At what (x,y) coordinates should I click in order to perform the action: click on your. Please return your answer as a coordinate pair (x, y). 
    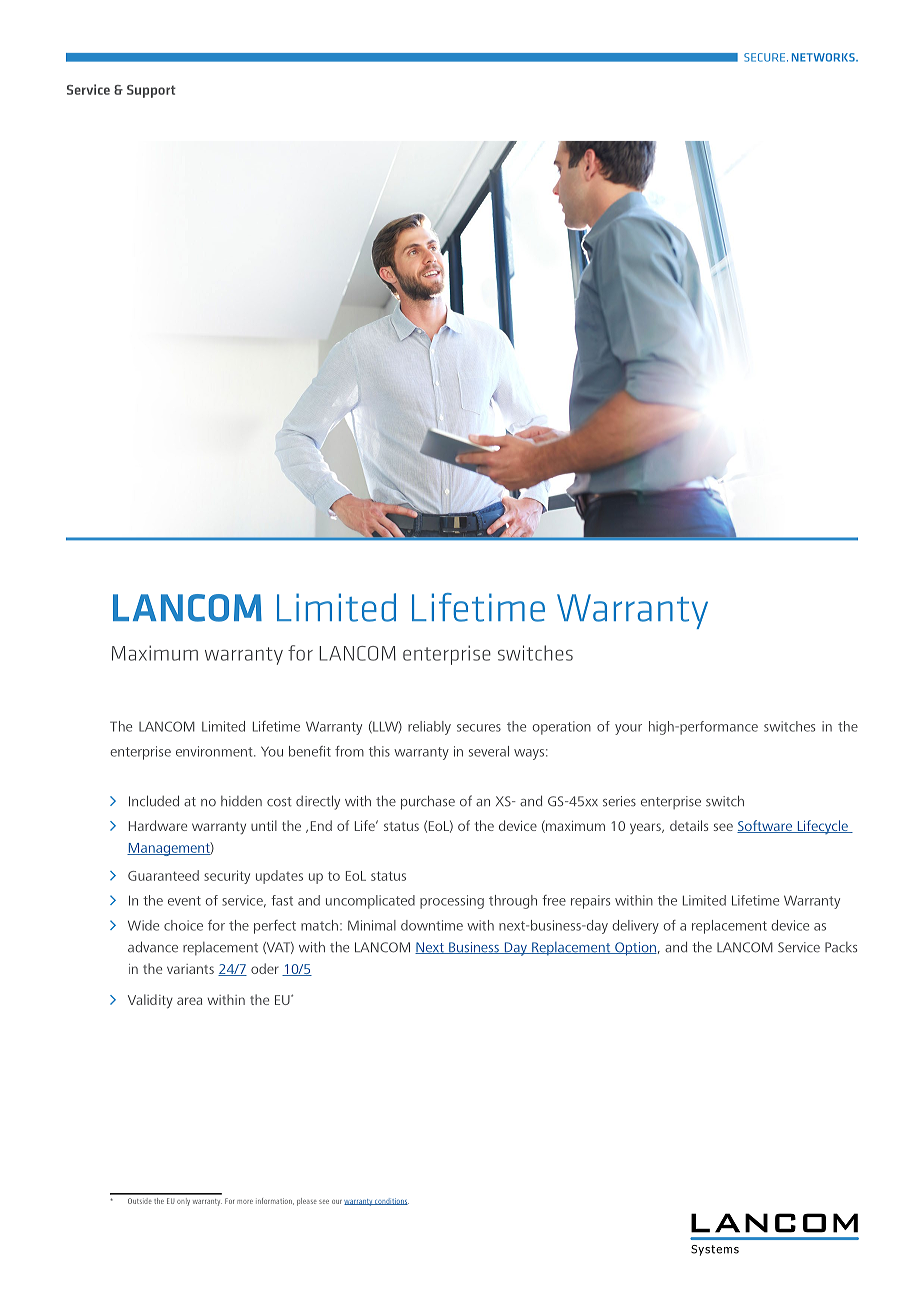
    Looking at the image, I should click on (628, 729).
